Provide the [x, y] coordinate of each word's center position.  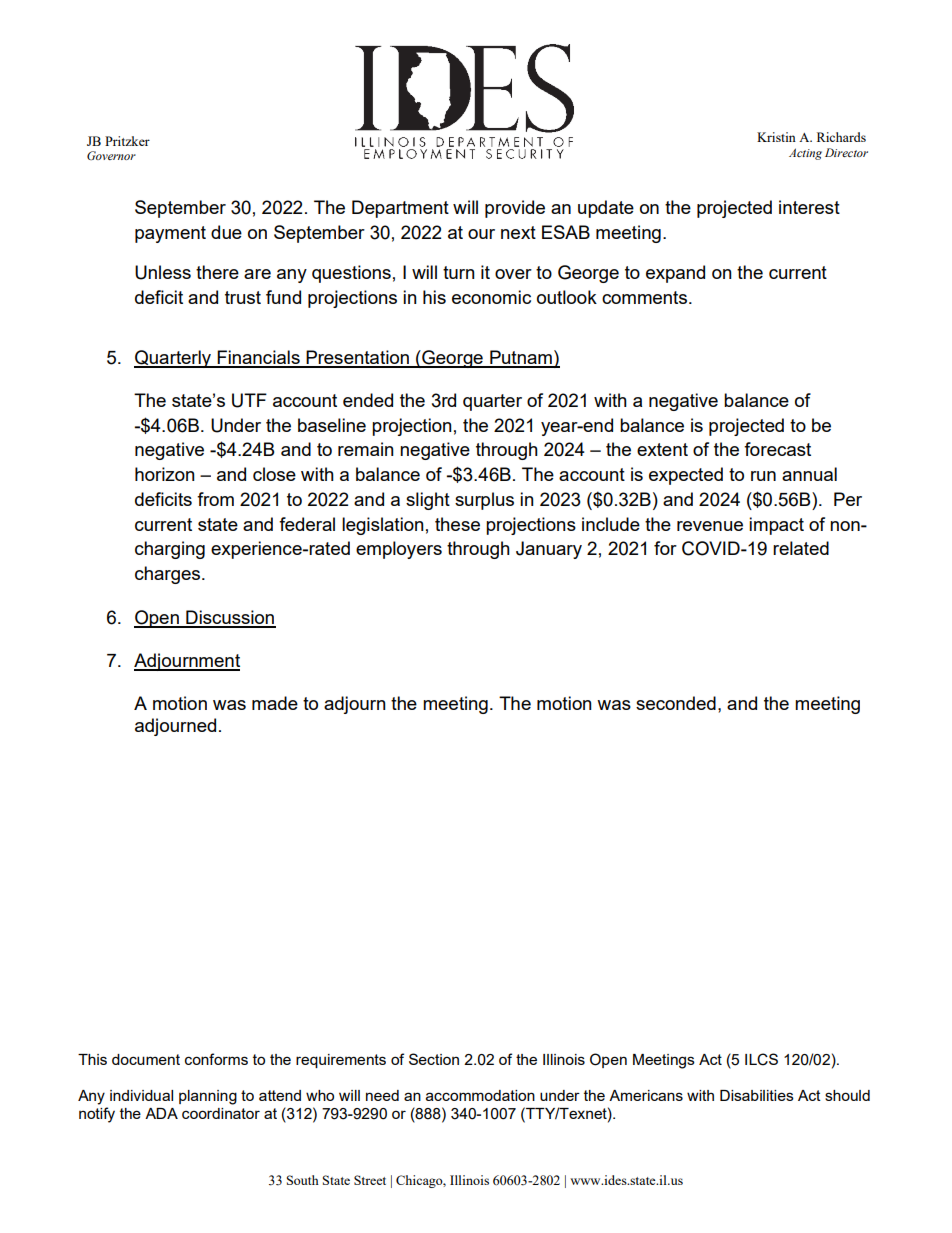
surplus [484, 501]
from [215, 499]
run [763, 476]
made [275, 703]
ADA [161, 1113]
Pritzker [127, 141]
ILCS [761, 1059]
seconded [676, 703]
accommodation [480, 1095]
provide [515, 209]
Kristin [776, 137]
